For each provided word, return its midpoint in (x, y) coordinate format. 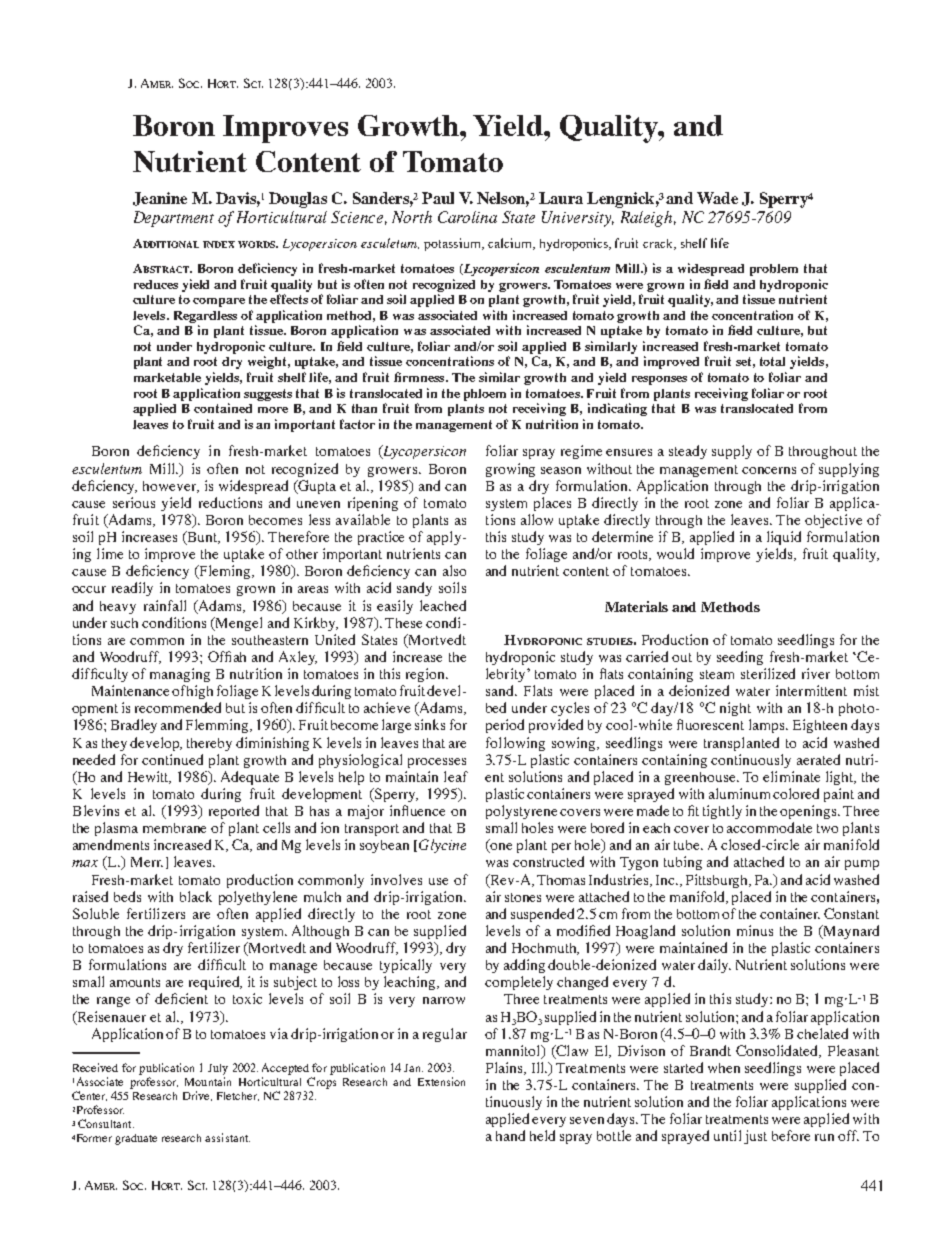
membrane (174, 828)
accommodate (769, 827)
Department (174, 219)
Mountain (208, 1081)
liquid (784, 538)
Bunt (202, 538)
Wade (717, 198)
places (552, 504)
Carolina (467, 217)
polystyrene (521, 812)
